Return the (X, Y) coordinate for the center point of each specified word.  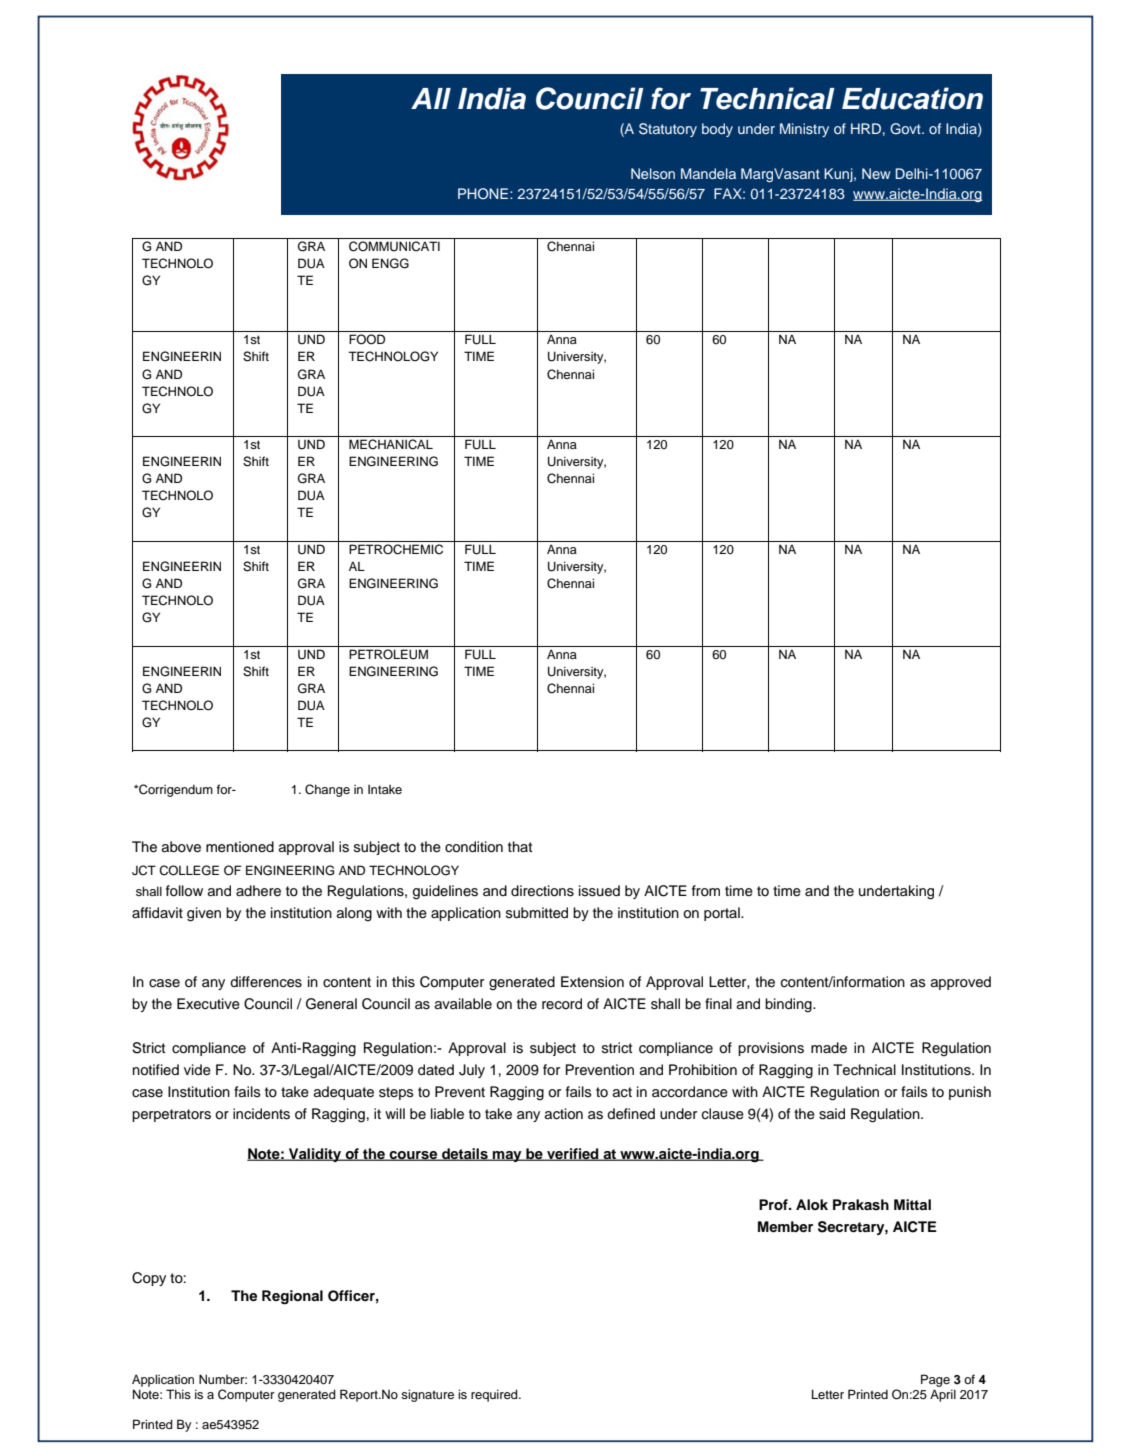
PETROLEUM (388, 654)
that (520, 846)
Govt (906, 129)
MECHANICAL (391, 444)
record (562, 1004)
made (829, 1048)
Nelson (653, 173)
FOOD (367, 339)
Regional (292, 1297)
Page (935, 1380)
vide (197, 1070)
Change (327, 790)
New (876, 173)
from (706, 890)
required (495, 1395)
